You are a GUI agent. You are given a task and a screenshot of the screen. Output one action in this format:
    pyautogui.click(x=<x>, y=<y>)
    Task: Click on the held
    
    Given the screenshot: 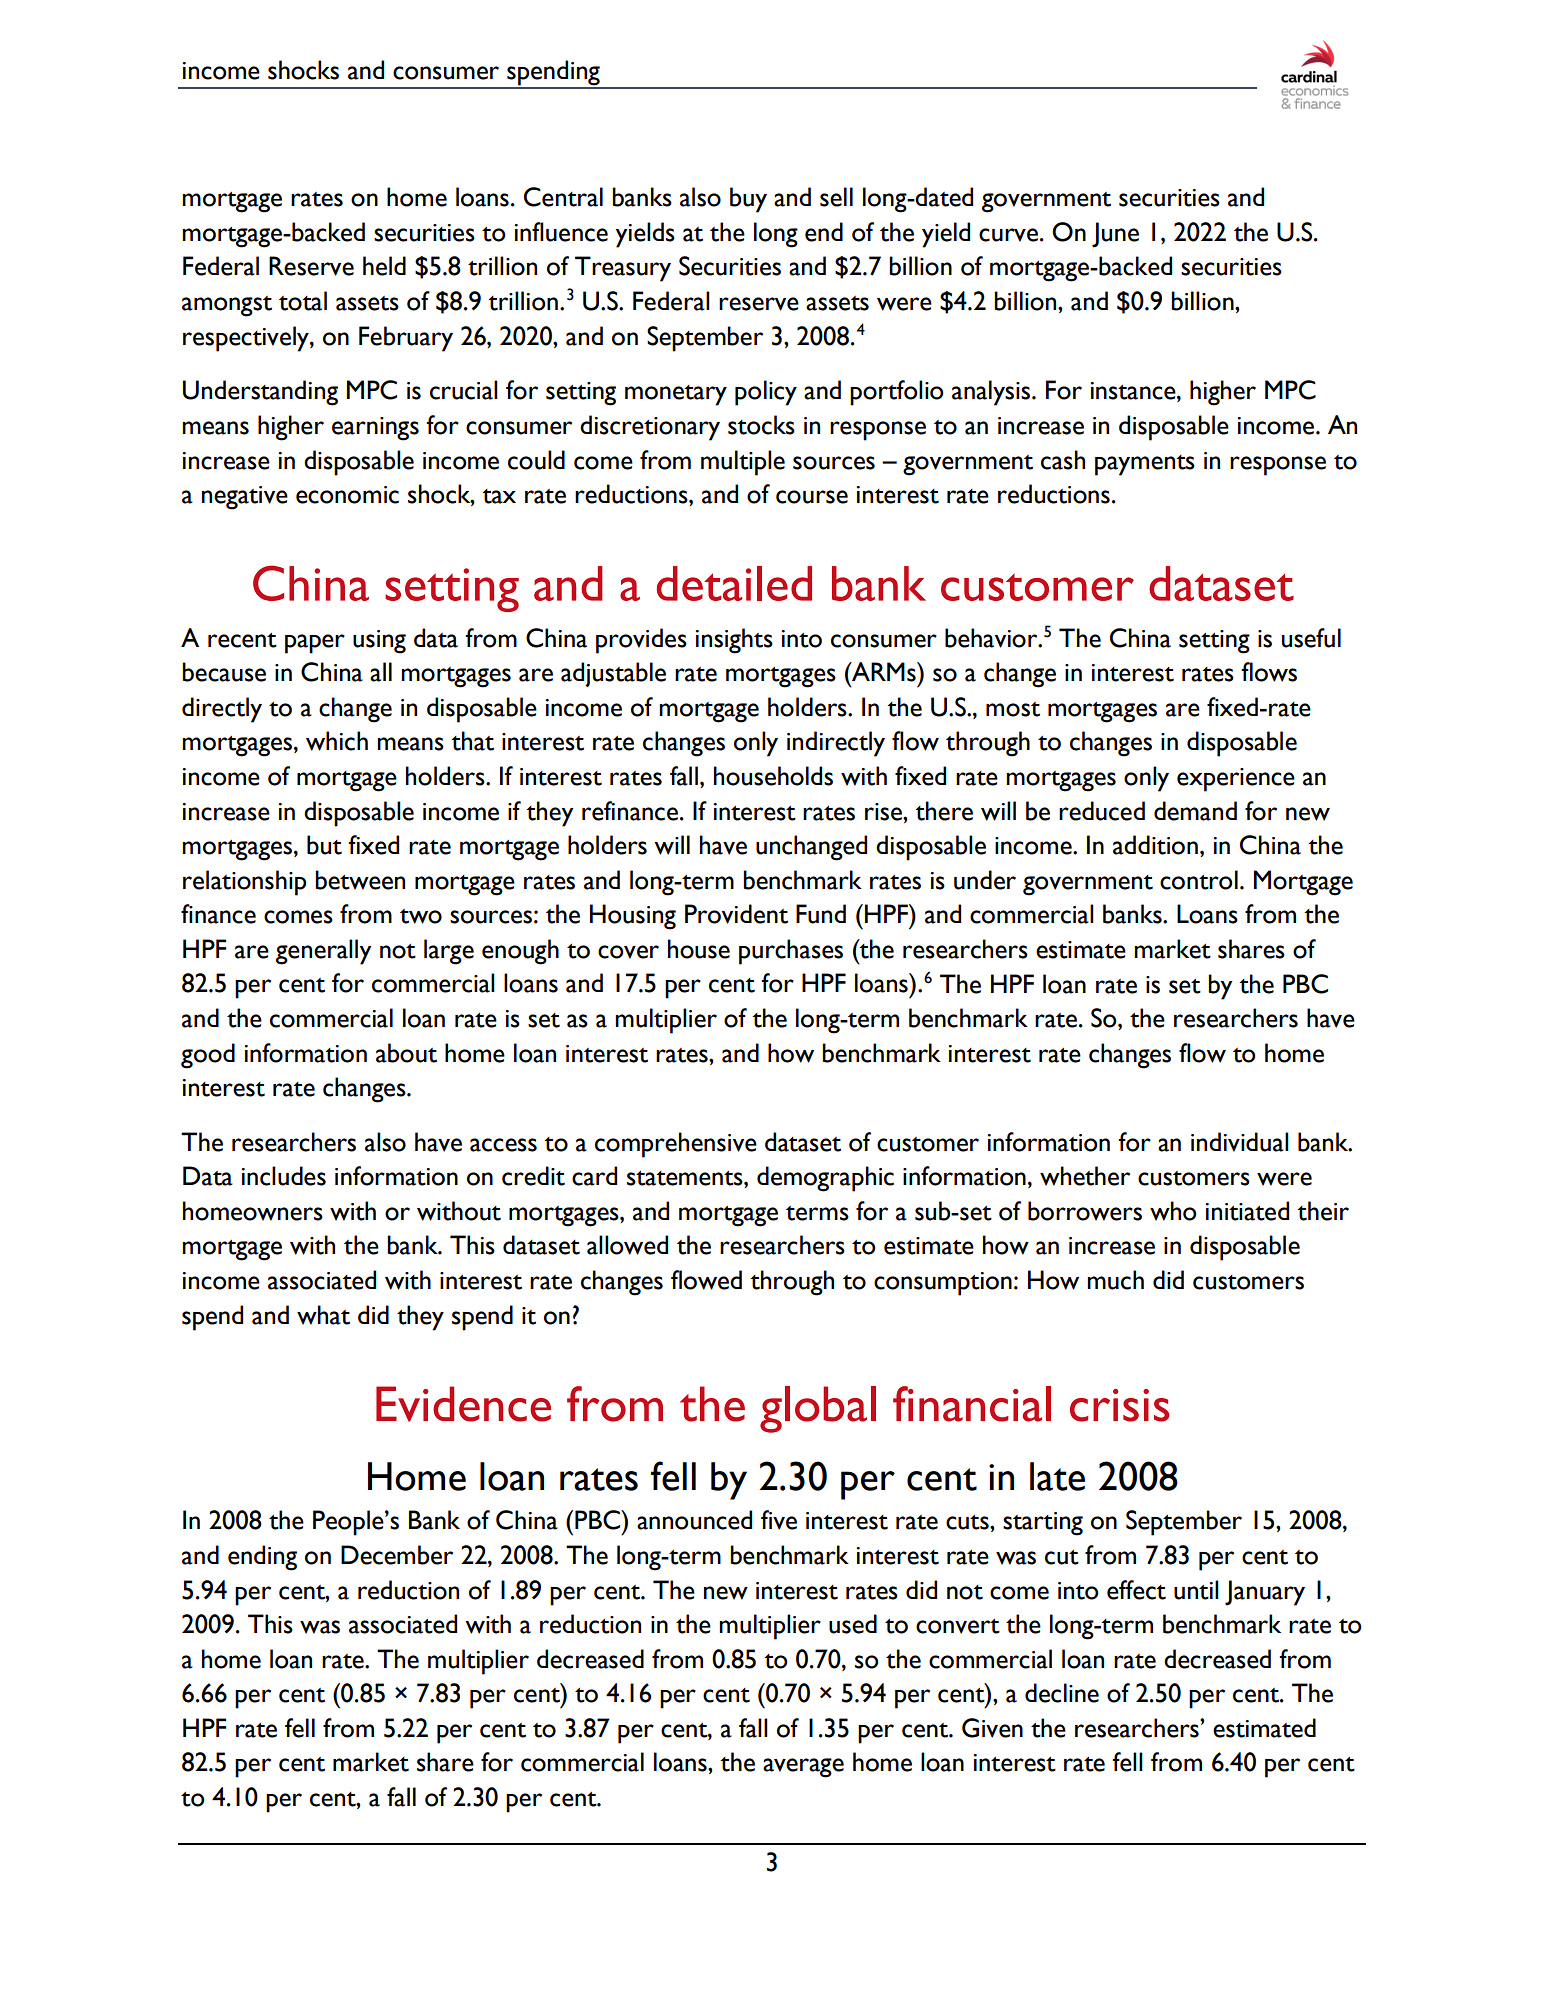 What is the action you would take?
    pyautogui.click(x=384, y=266)
